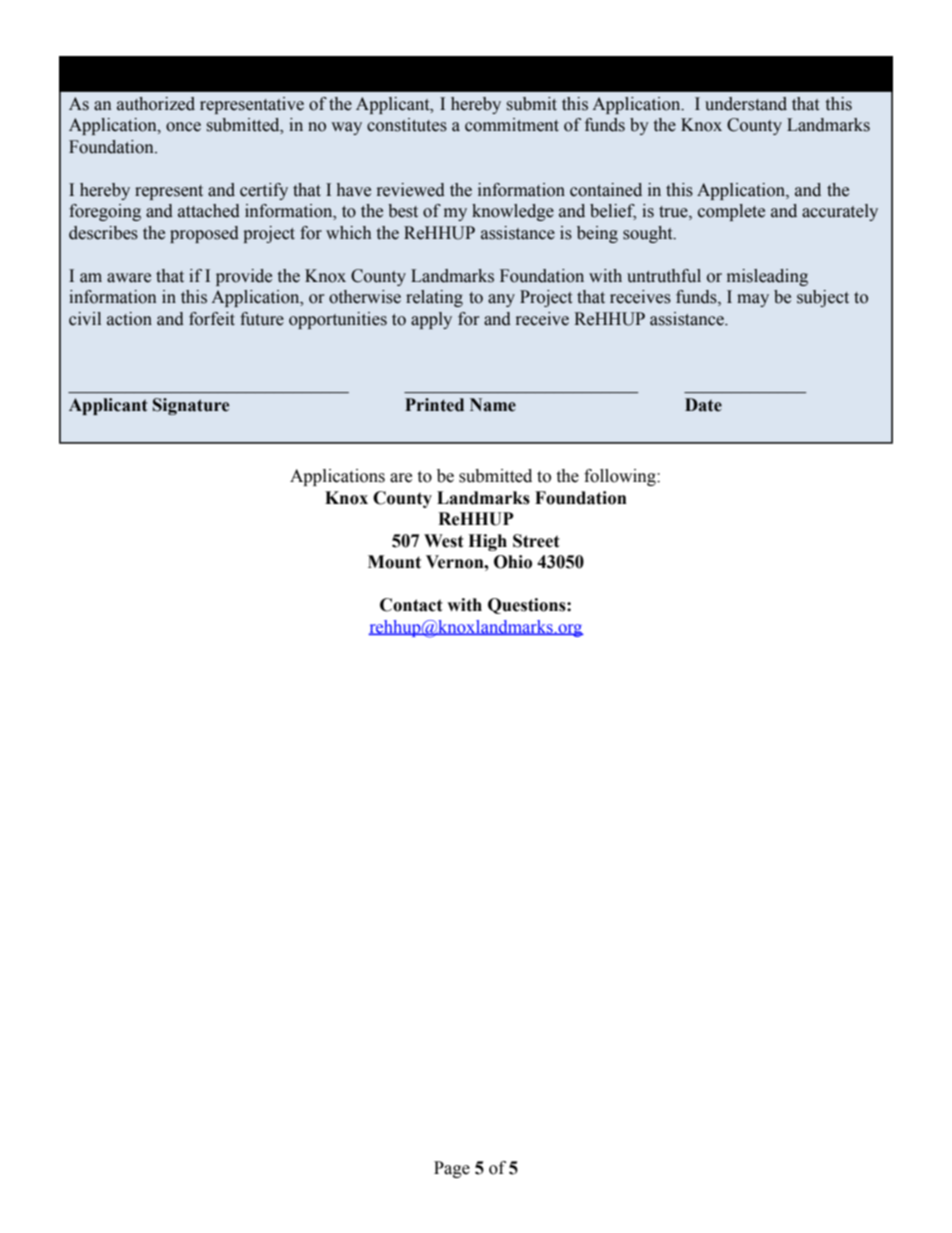 The width and height of the screenshot is (952, 1233). Describe the element at coordinates (452, 1169) in the screenshot. I see `Page` at that location.
